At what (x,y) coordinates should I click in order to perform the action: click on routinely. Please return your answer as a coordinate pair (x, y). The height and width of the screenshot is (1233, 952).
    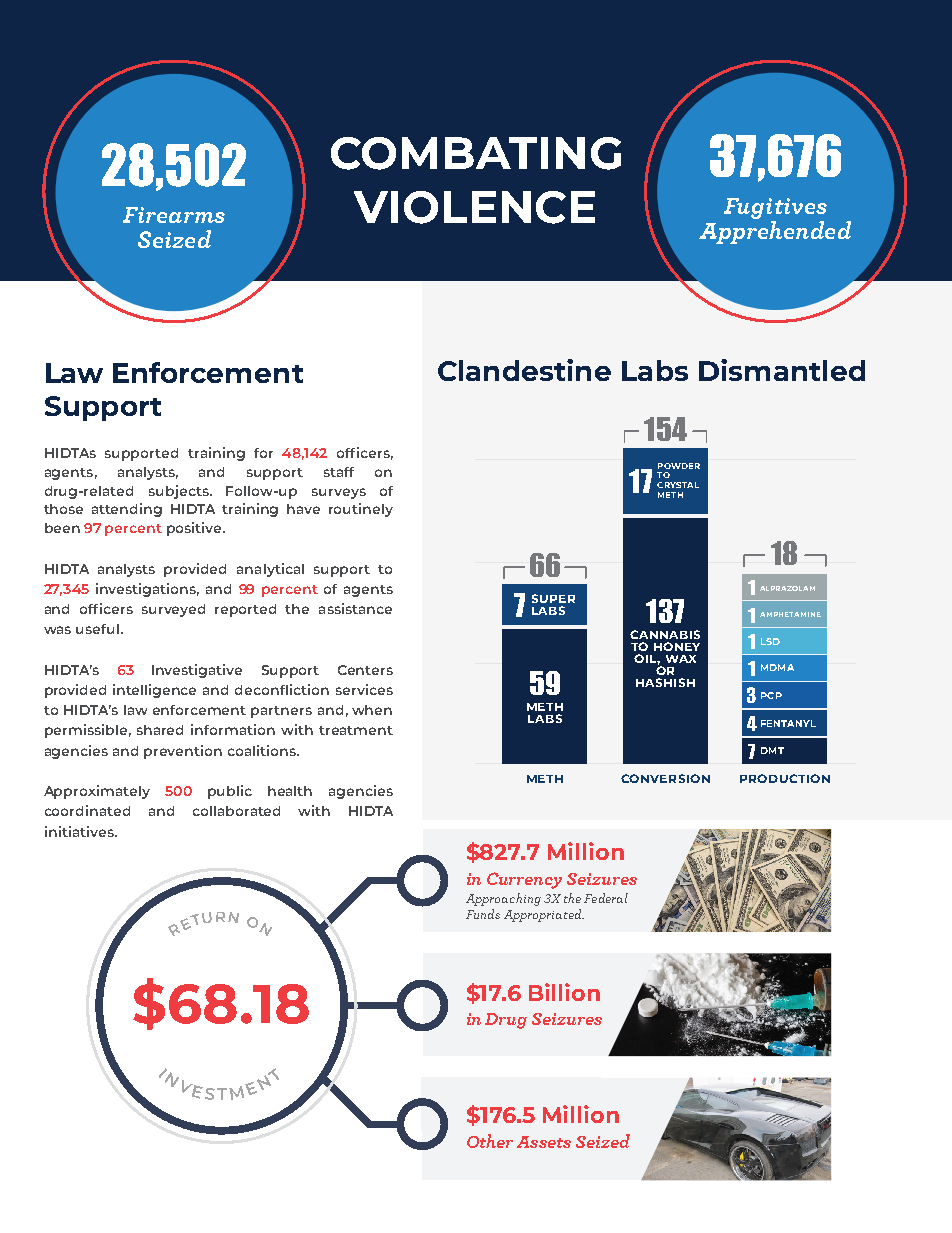
    Looking at the image, I should click on (361, 510).
